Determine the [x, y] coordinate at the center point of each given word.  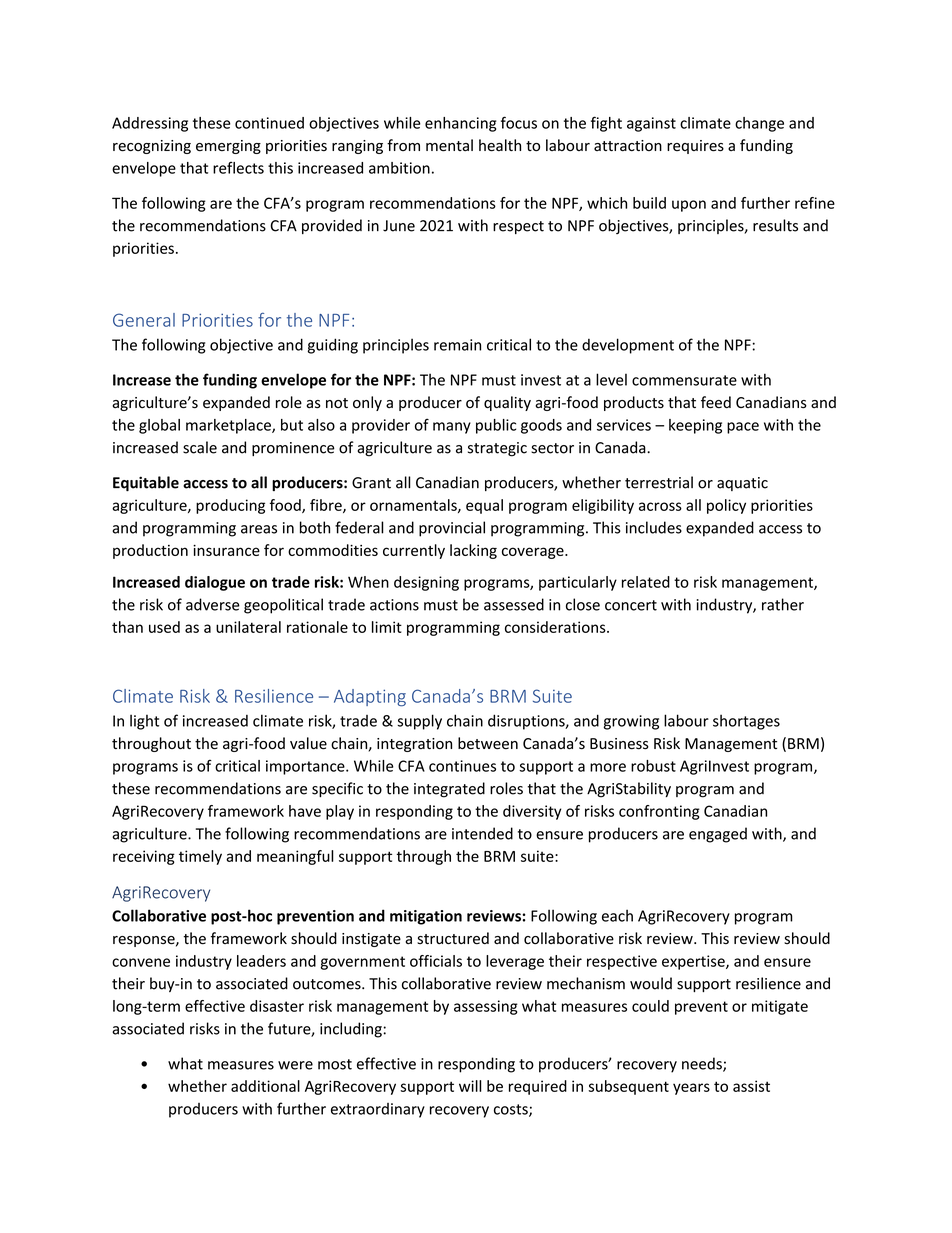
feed [716, 402]
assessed [514, 604]
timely [200, 857]
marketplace [229, 426]
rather [783, 604]
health [500, 145]
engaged [718, 835]
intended [482, 833]
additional [265, 1086]
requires [695, 147]
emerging [228, 147]
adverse [213, 604]
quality [507, 403]
